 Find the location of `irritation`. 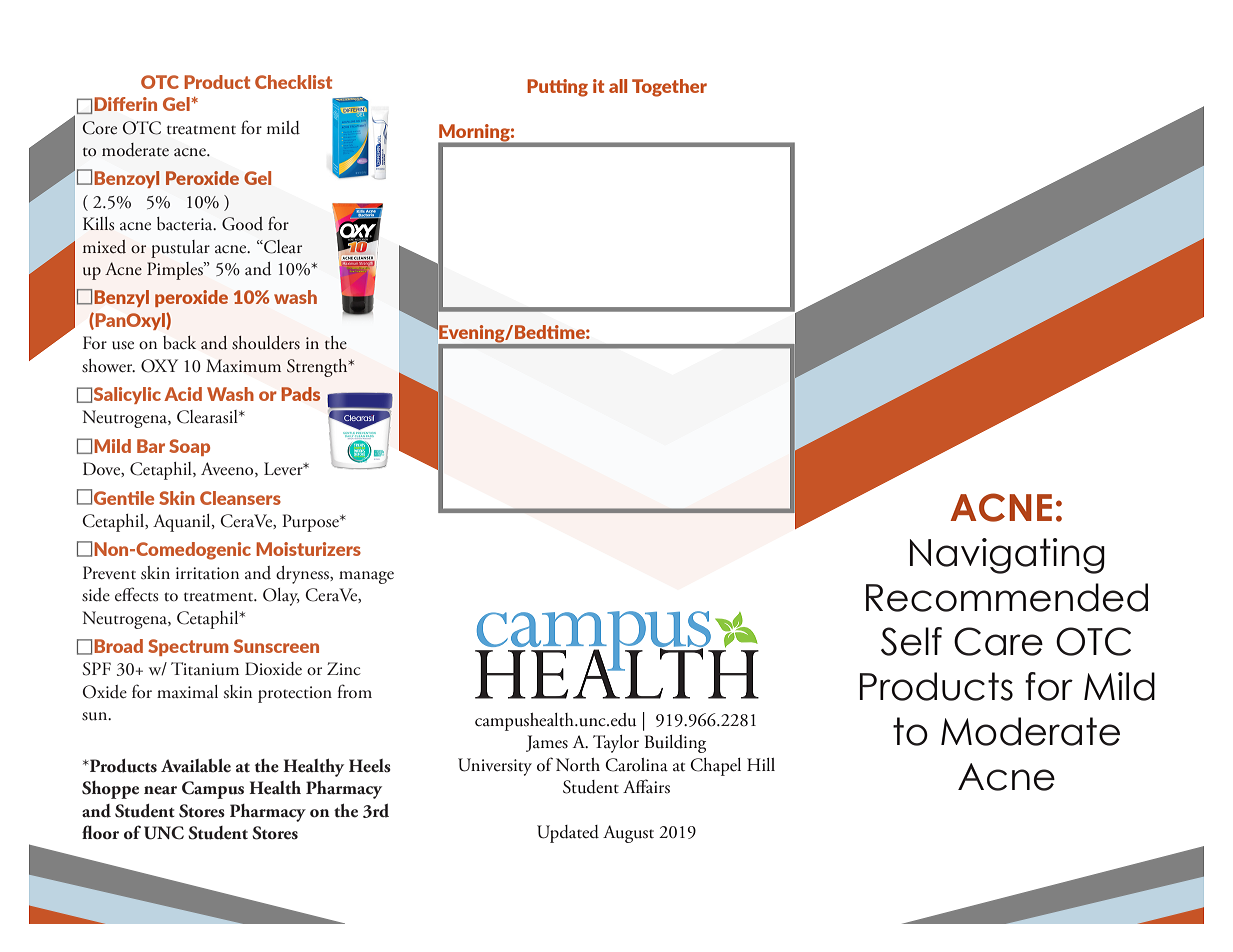

irritation is located at coordinates (207, 573).
